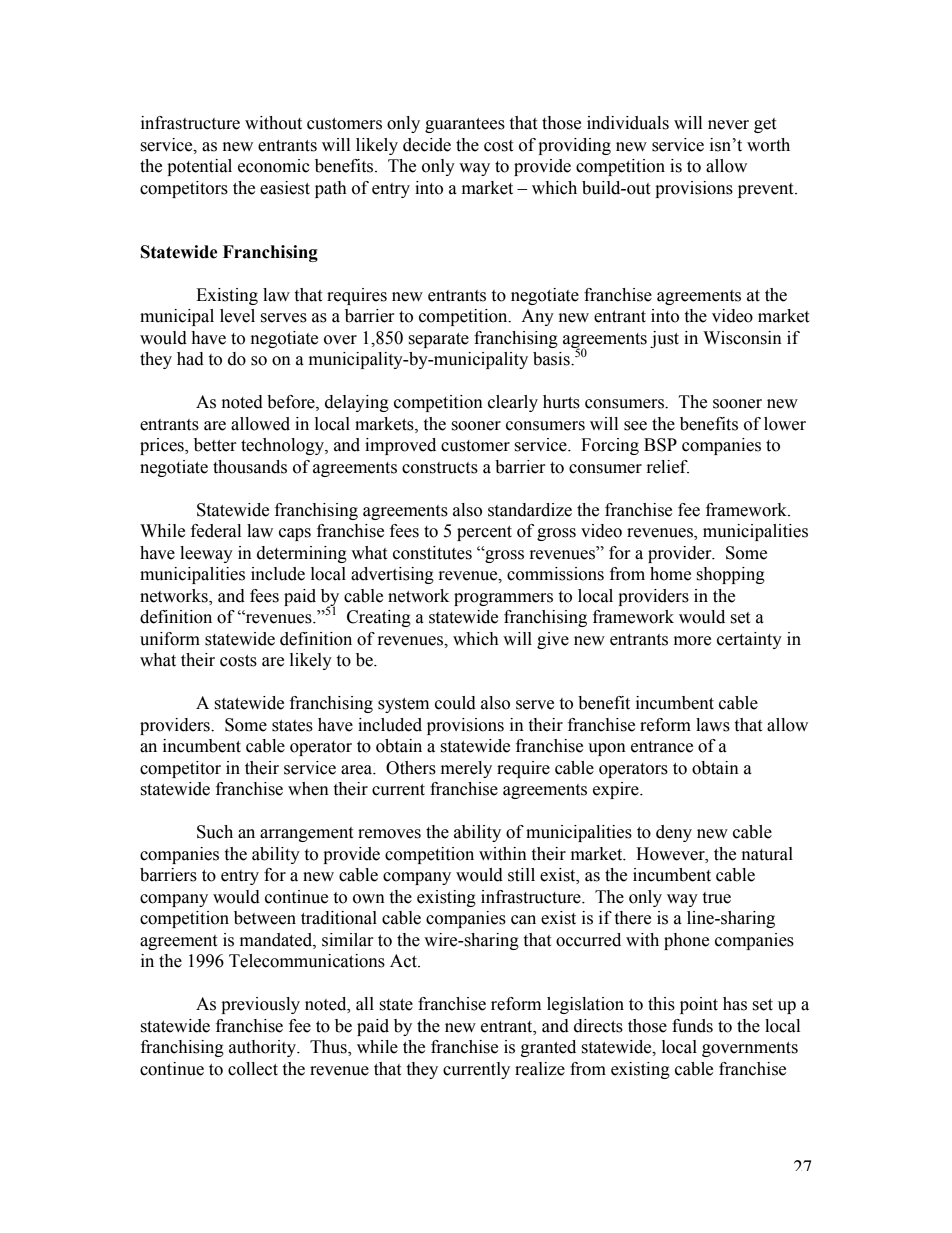 This image has width=952, height=1233. Describe the element at coordinates (728, 125) in the image. I see `never` at that location.
